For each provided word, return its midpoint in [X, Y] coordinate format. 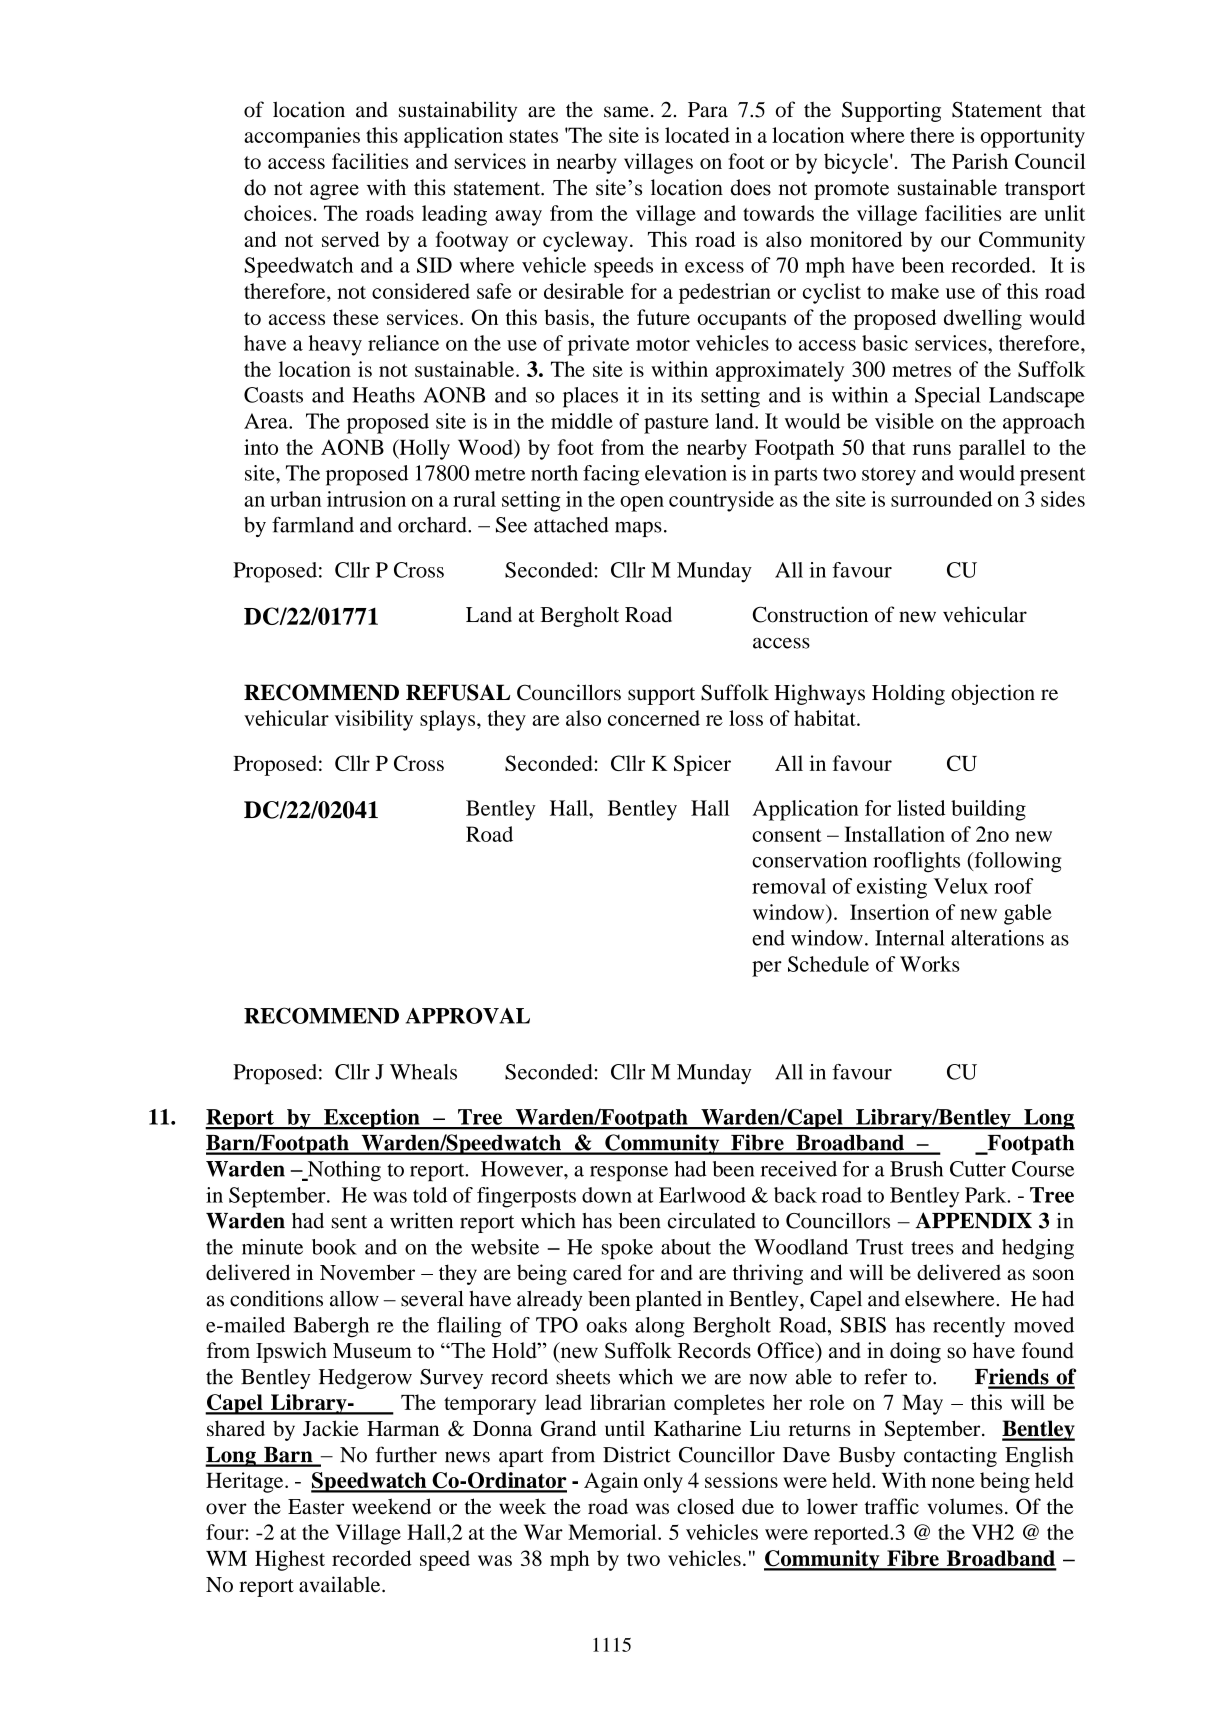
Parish [980, 161]
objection [993, 694]
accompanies [302, 137]
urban [296, 499]
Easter [316, 1507]
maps [638, 529]
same [626, 112]
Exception [372, 1119]
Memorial [613, 1532]
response [629, 1174]
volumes [965, 1506]
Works [930, 964]
